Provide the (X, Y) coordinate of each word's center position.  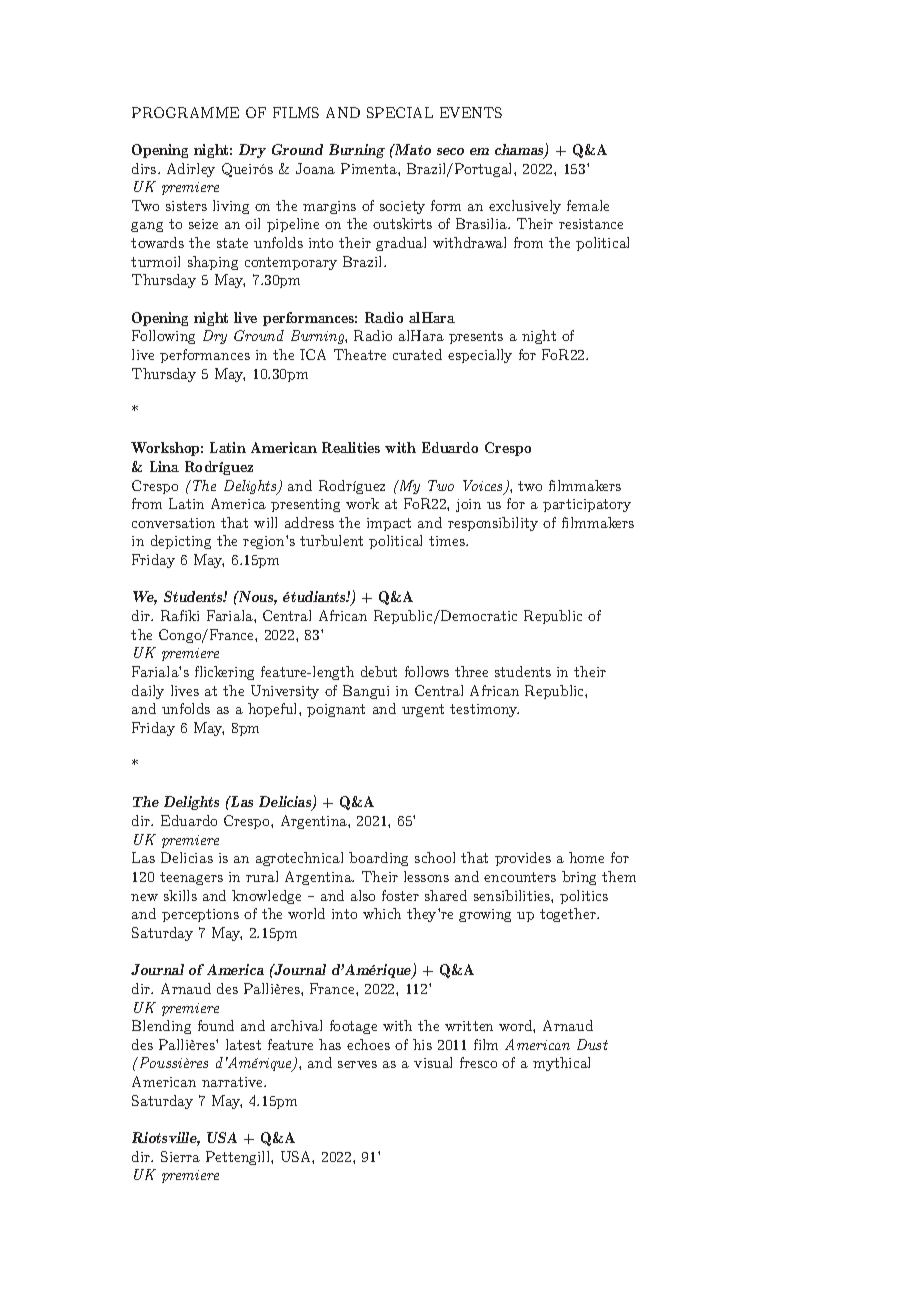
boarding (378, 859)
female (588, 205)
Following (163, 337)
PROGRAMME (185, 112)
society (402, 207)
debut (379, 671)
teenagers (191, 878)
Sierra (180, 1156)
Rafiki (180, 615)
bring (579, 878)
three (471, 671)
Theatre (360, 354)
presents (476, 337)
